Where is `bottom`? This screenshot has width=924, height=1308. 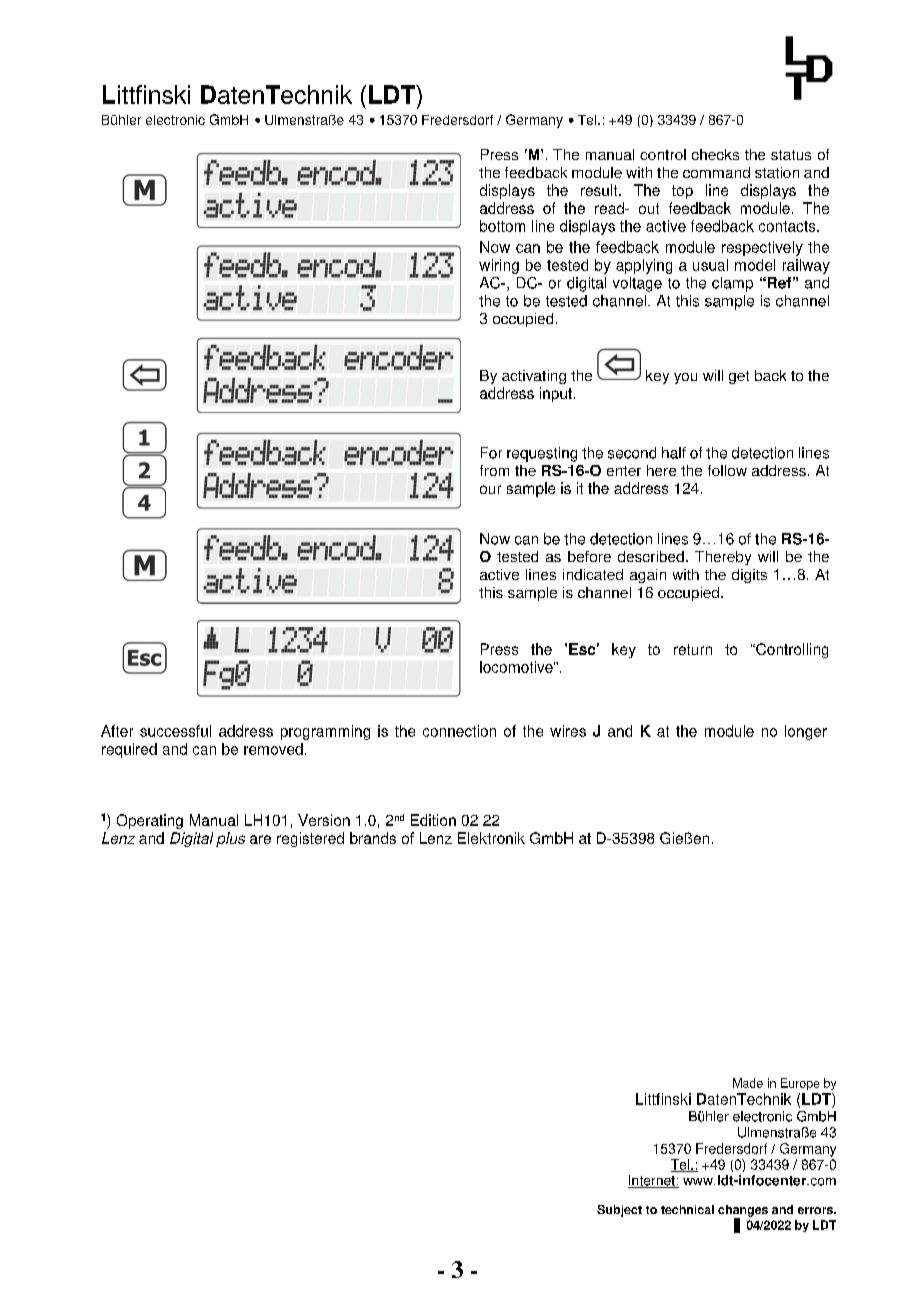 bottom is located at coordinates (502, 226).
